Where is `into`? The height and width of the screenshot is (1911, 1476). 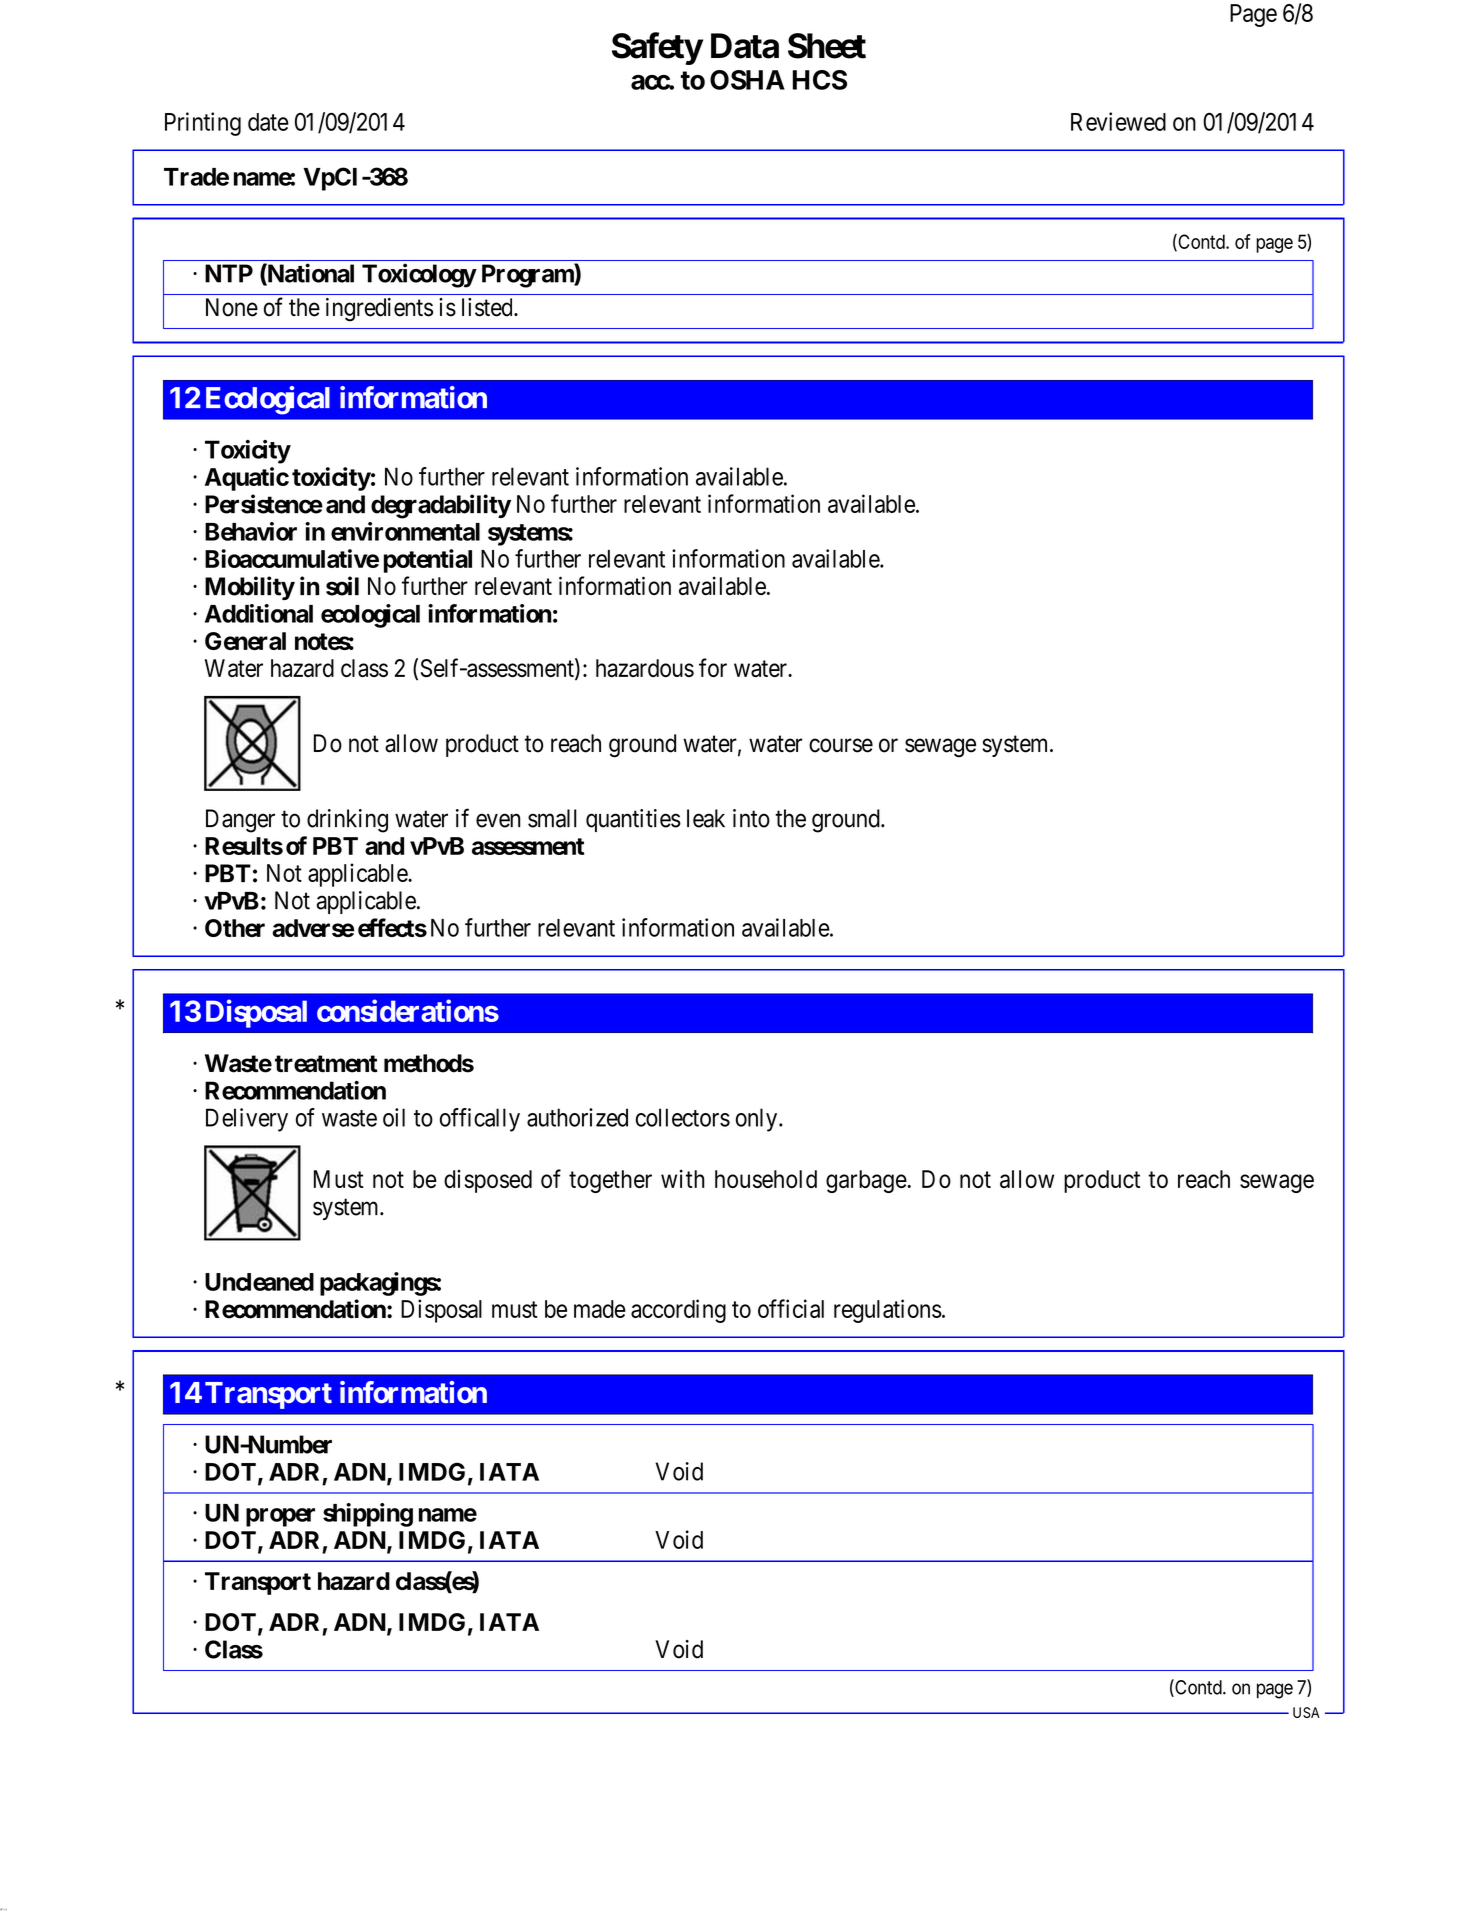
into is located at coordinates (751, 818).
